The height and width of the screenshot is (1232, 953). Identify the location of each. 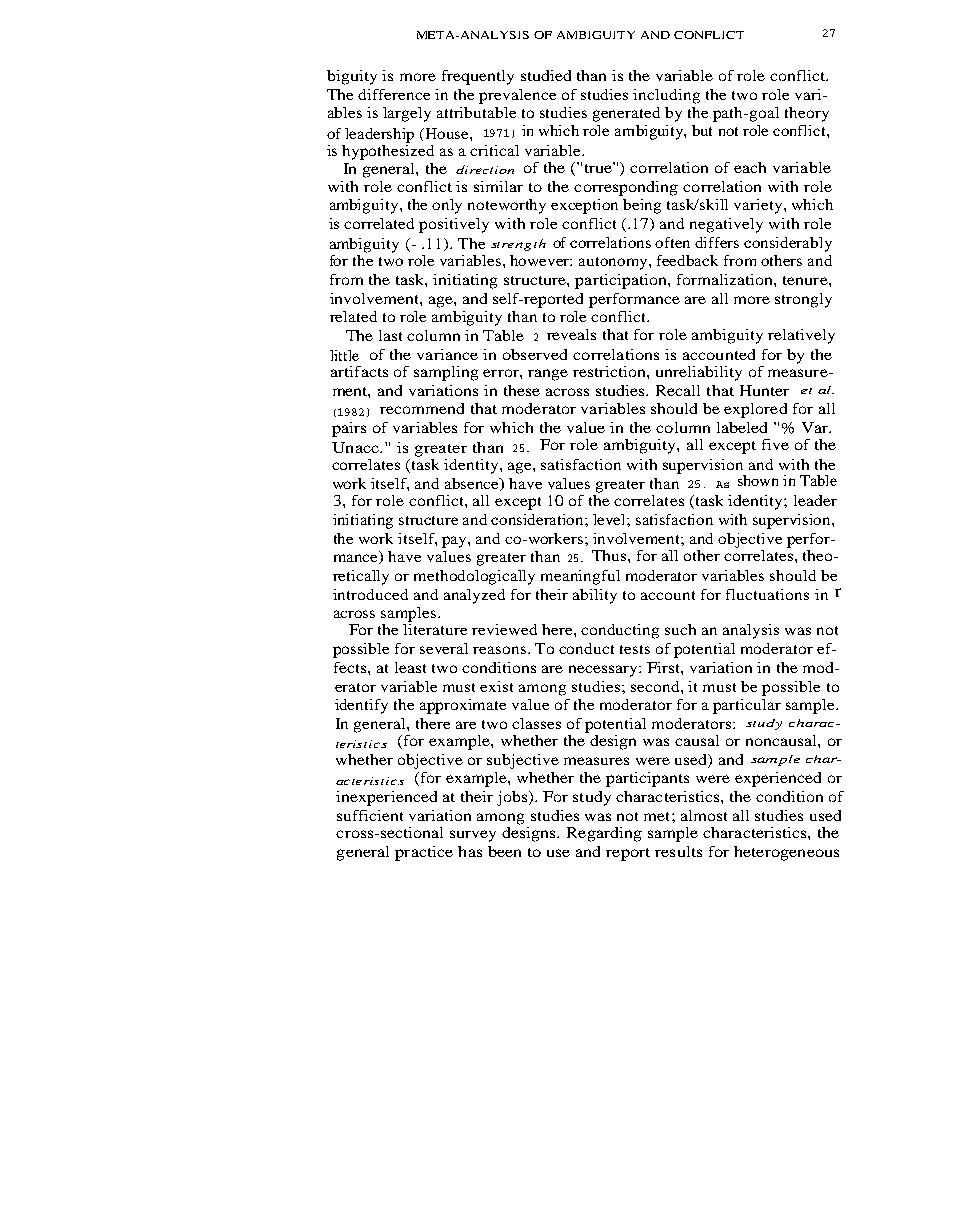
(750, 167).
